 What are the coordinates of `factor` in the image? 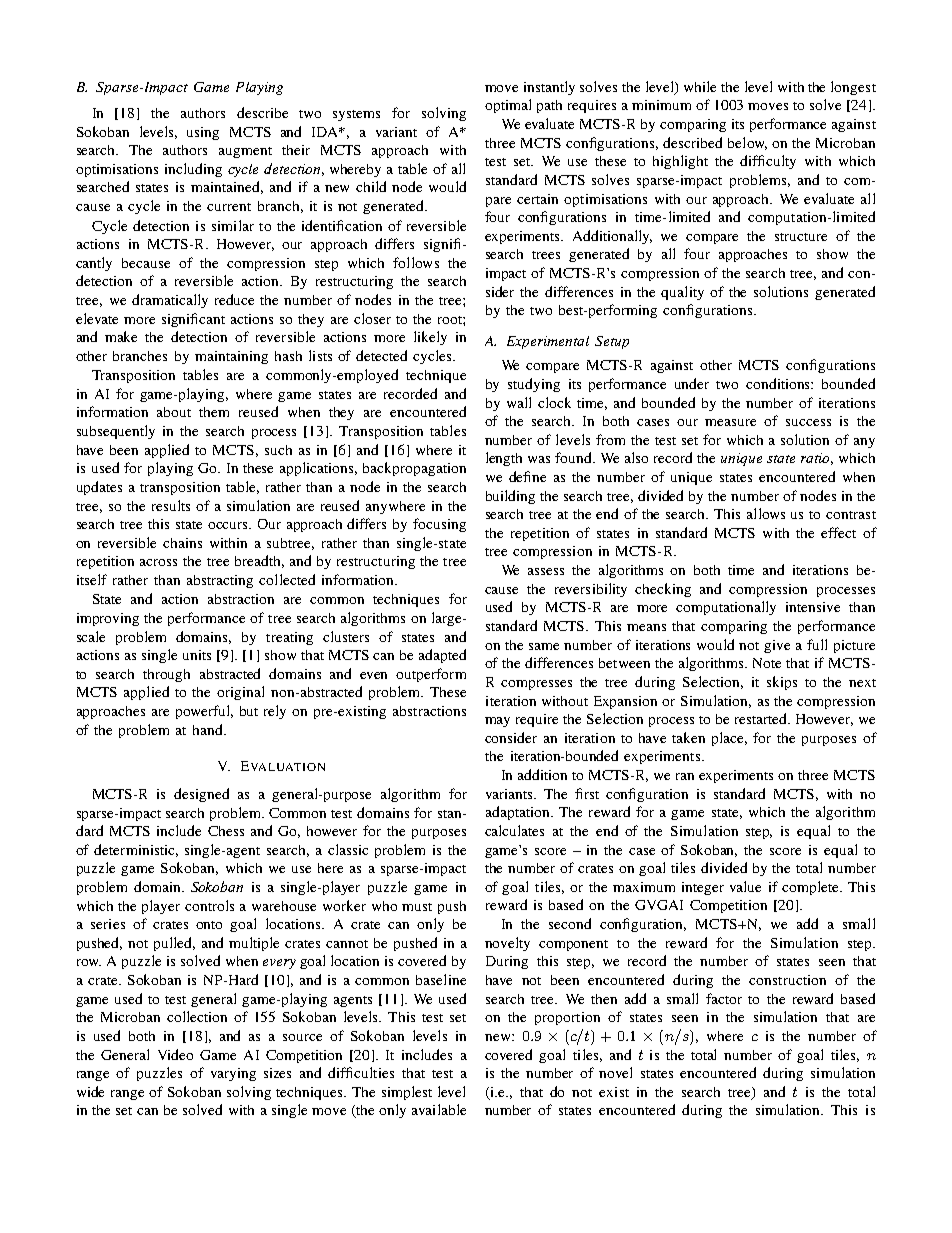 It's located at (724, 998).
